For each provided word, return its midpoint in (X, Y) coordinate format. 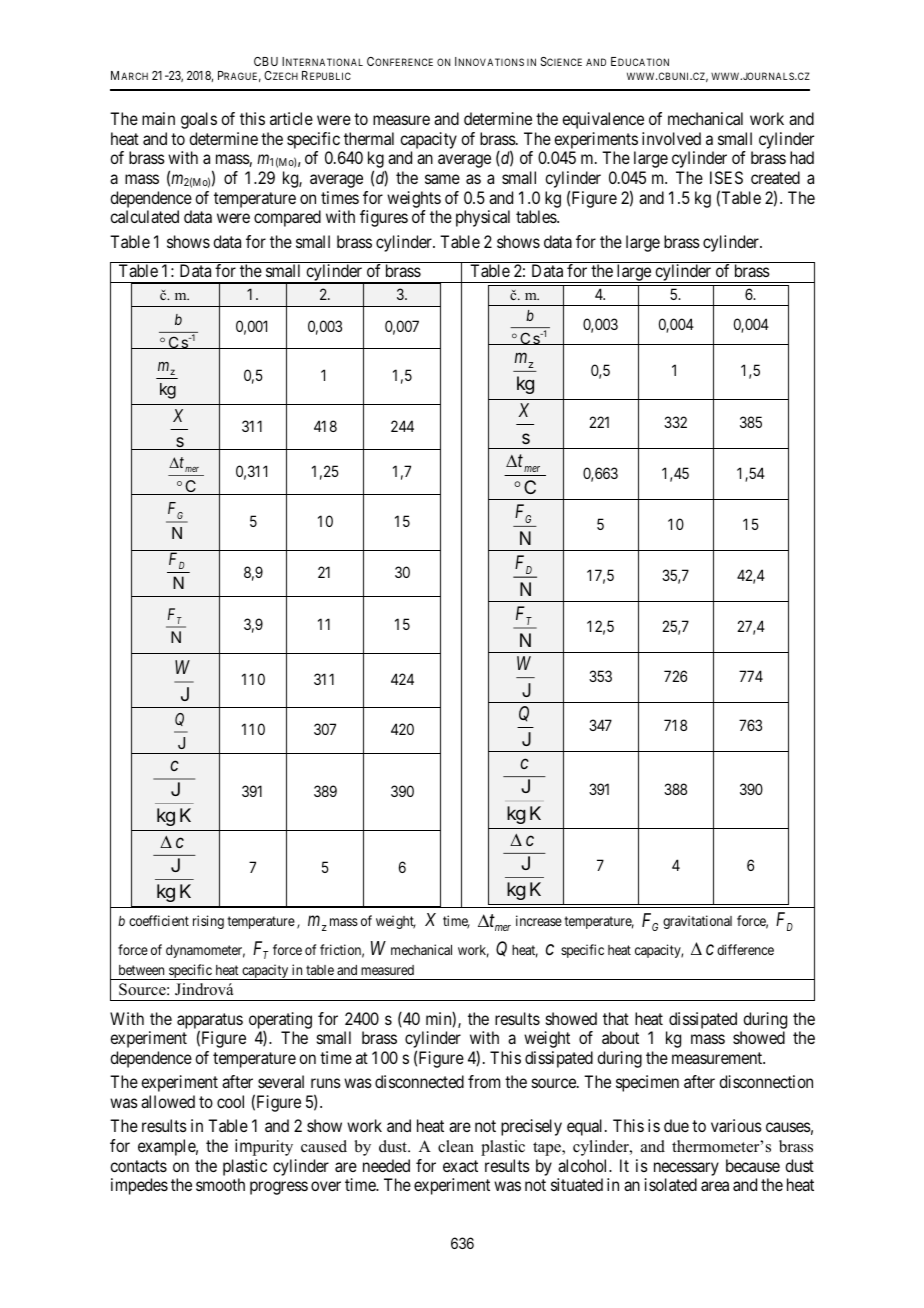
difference (745, 949)
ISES (726, 177)
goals (199, 120)
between (141, 970)
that (616, 1018)
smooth (220, 1184)
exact (460, 1166)
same (442, 179)
